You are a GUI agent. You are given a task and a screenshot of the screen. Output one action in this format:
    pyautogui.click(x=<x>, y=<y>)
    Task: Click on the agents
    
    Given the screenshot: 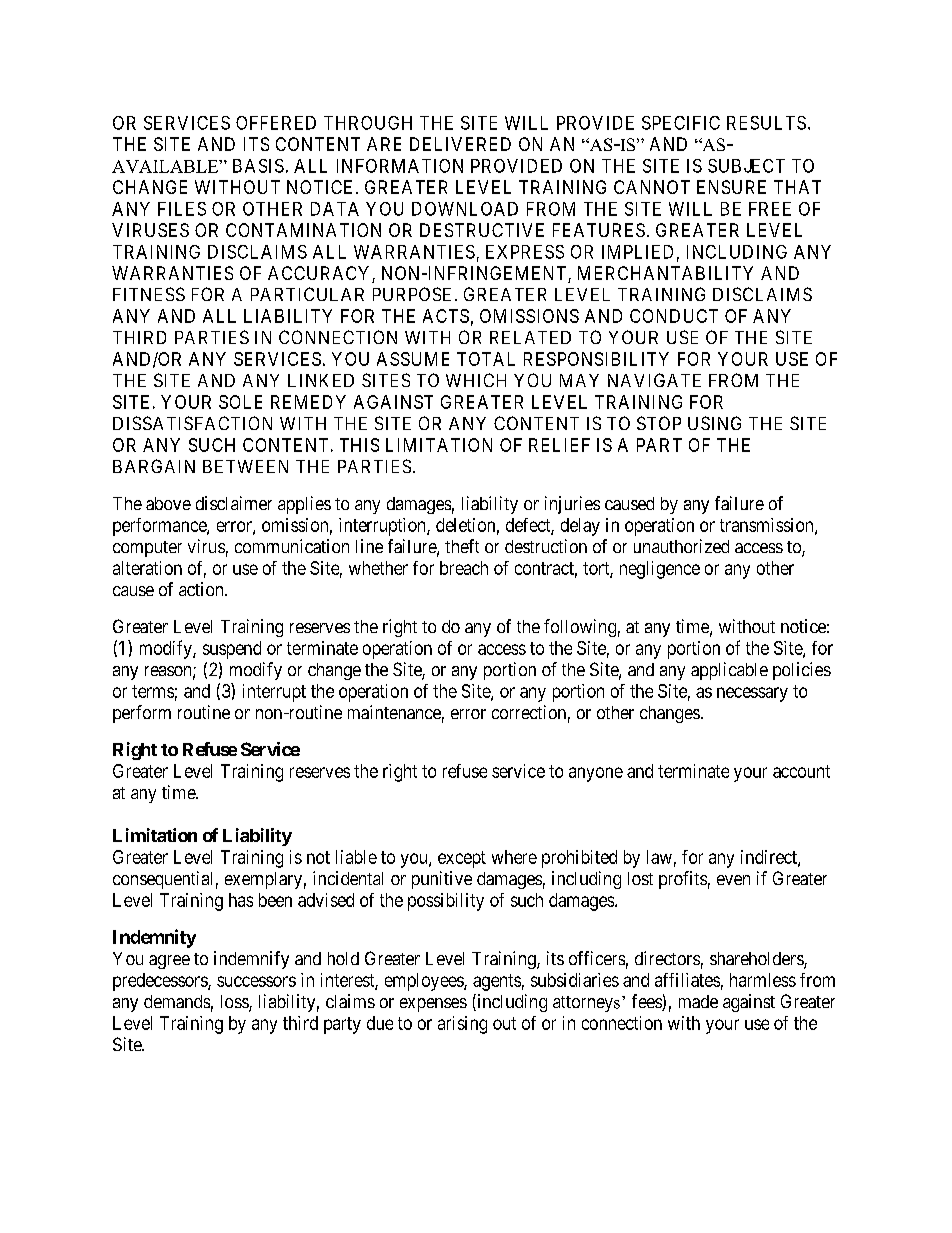 What is the action you would take?
    pyautogui.click(x=497, y=982)
